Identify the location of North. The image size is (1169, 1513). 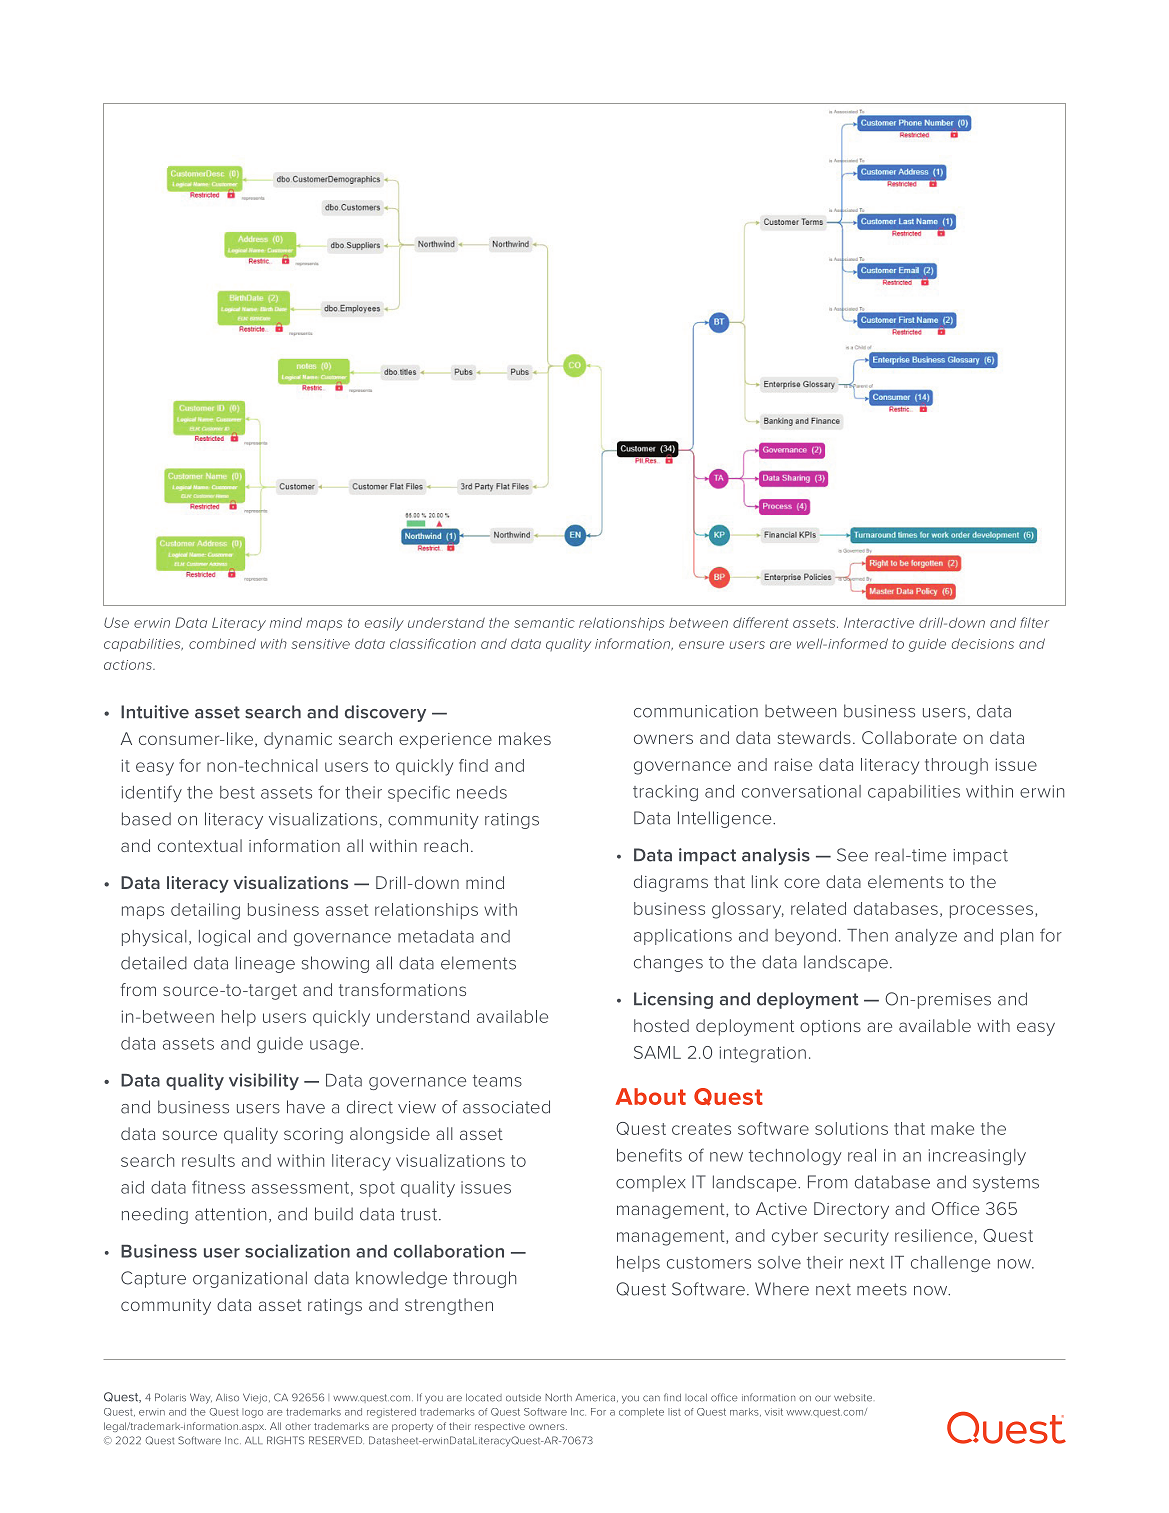
(558, 1398).
